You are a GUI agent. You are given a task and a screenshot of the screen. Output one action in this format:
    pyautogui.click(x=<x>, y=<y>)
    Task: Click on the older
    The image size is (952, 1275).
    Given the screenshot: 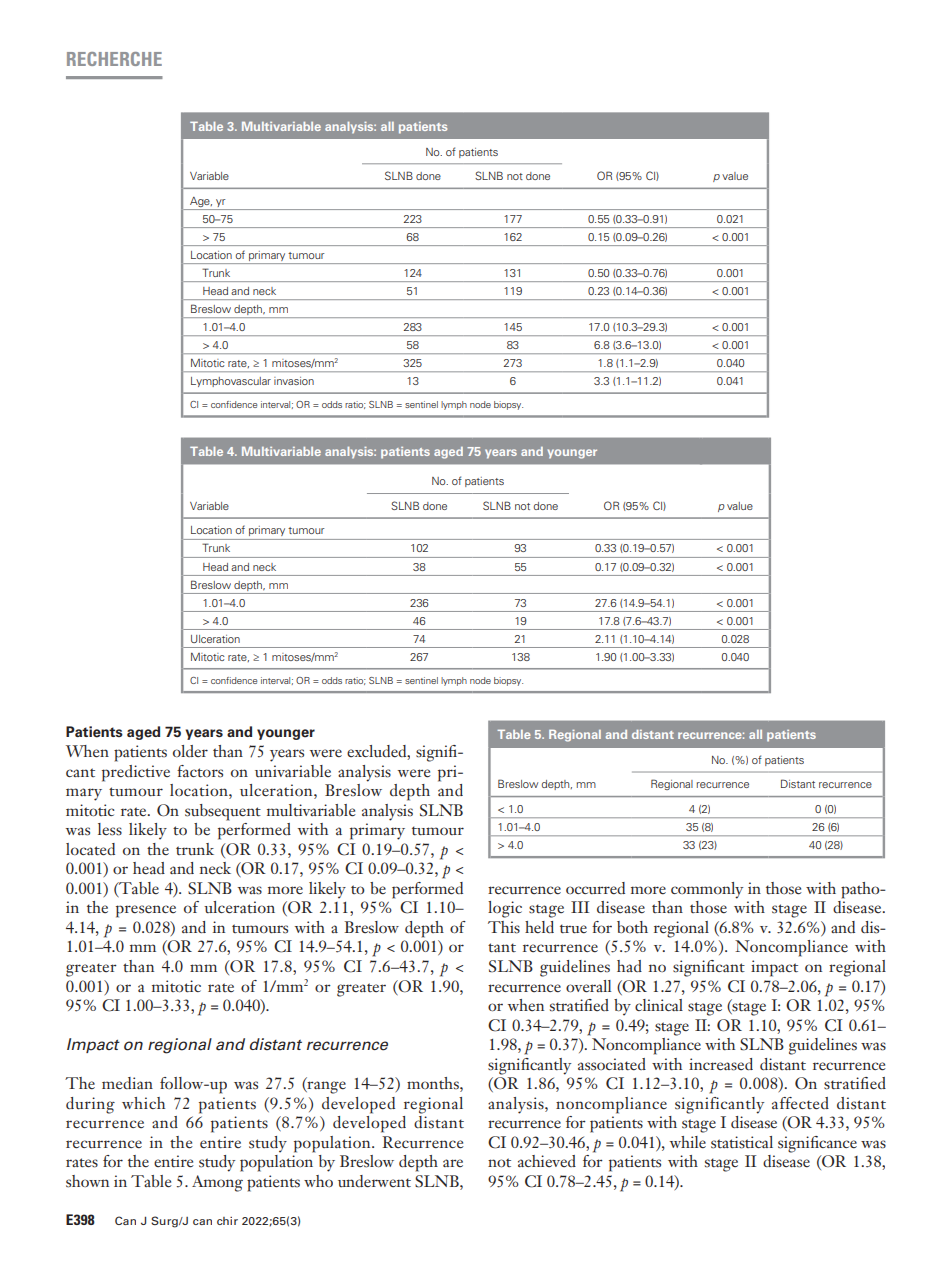 What is the action you would take?
    pyautogui.click(x=190, y=751)
